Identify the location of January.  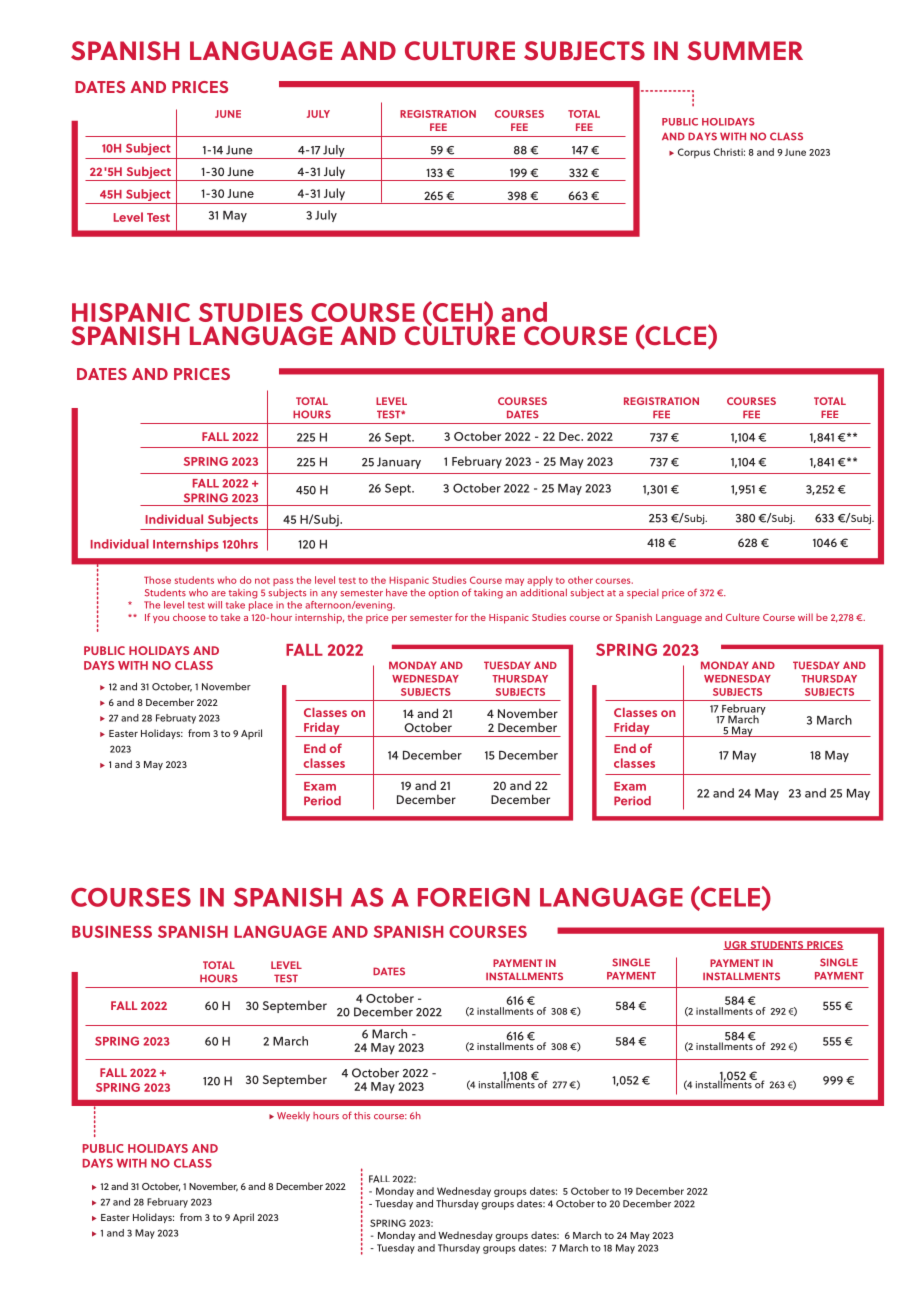
(399, 463).
